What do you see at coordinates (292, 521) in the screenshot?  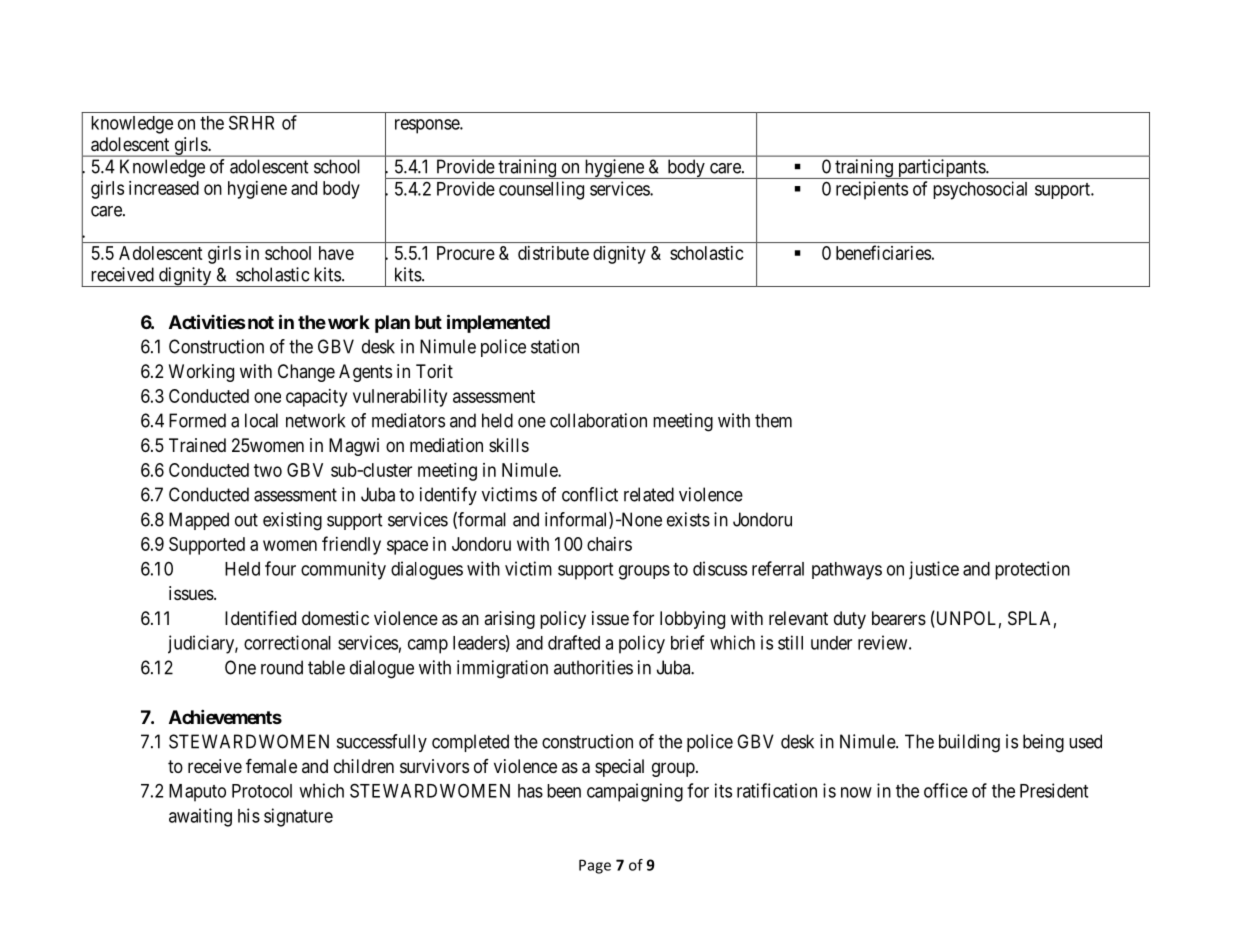 I see `existing` at bounding box center [292, 521].
